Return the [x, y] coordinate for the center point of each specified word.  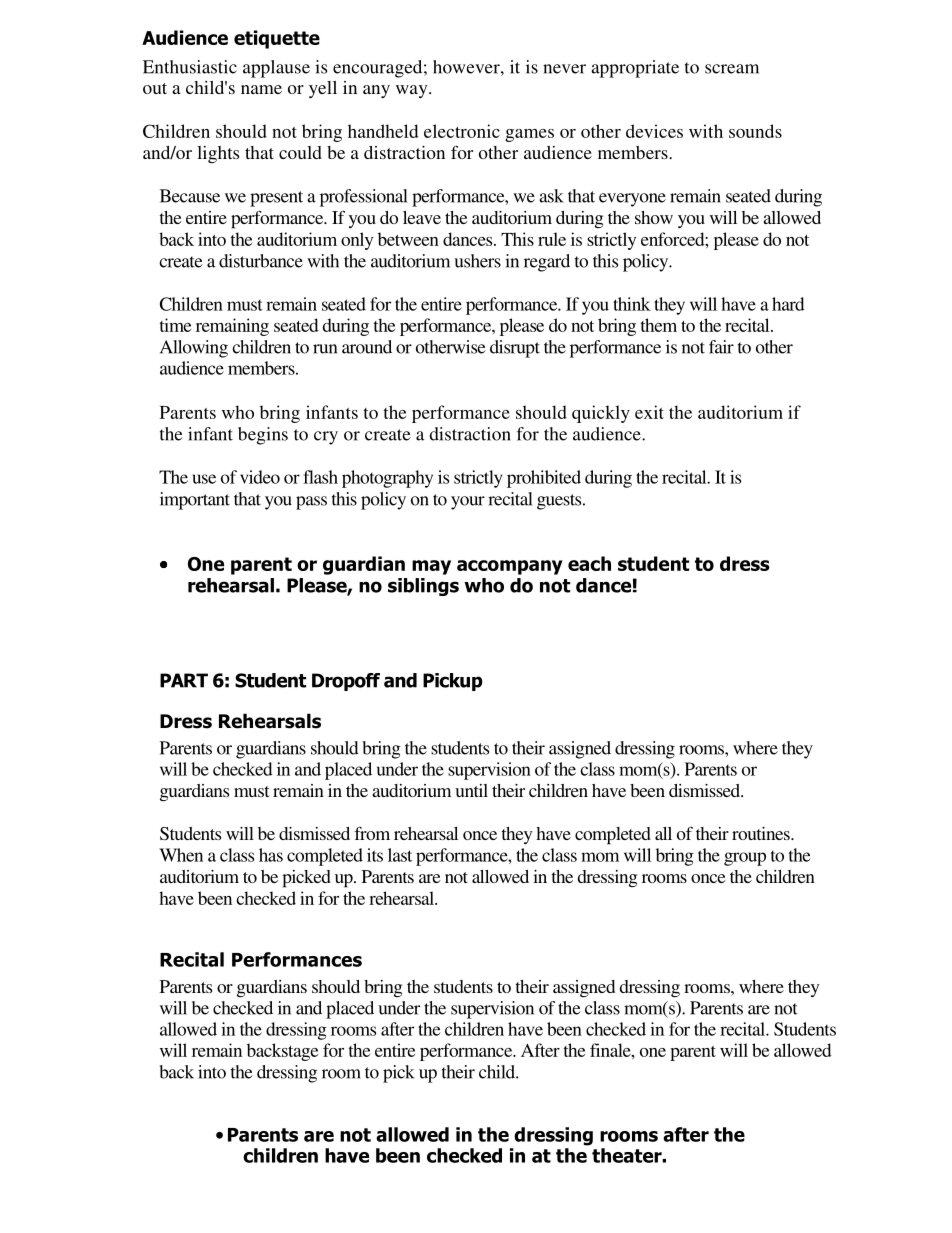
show [654, 217]
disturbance [261, 261]
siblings [423, 587]
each [589, 563]
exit [649, 412]
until [471, 790]
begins [263, 436]
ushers [477, 261]
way [413, 91]
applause [276, 69]
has [271, 855]
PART [184, 680]
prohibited [544, 479]
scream [732, 69]
